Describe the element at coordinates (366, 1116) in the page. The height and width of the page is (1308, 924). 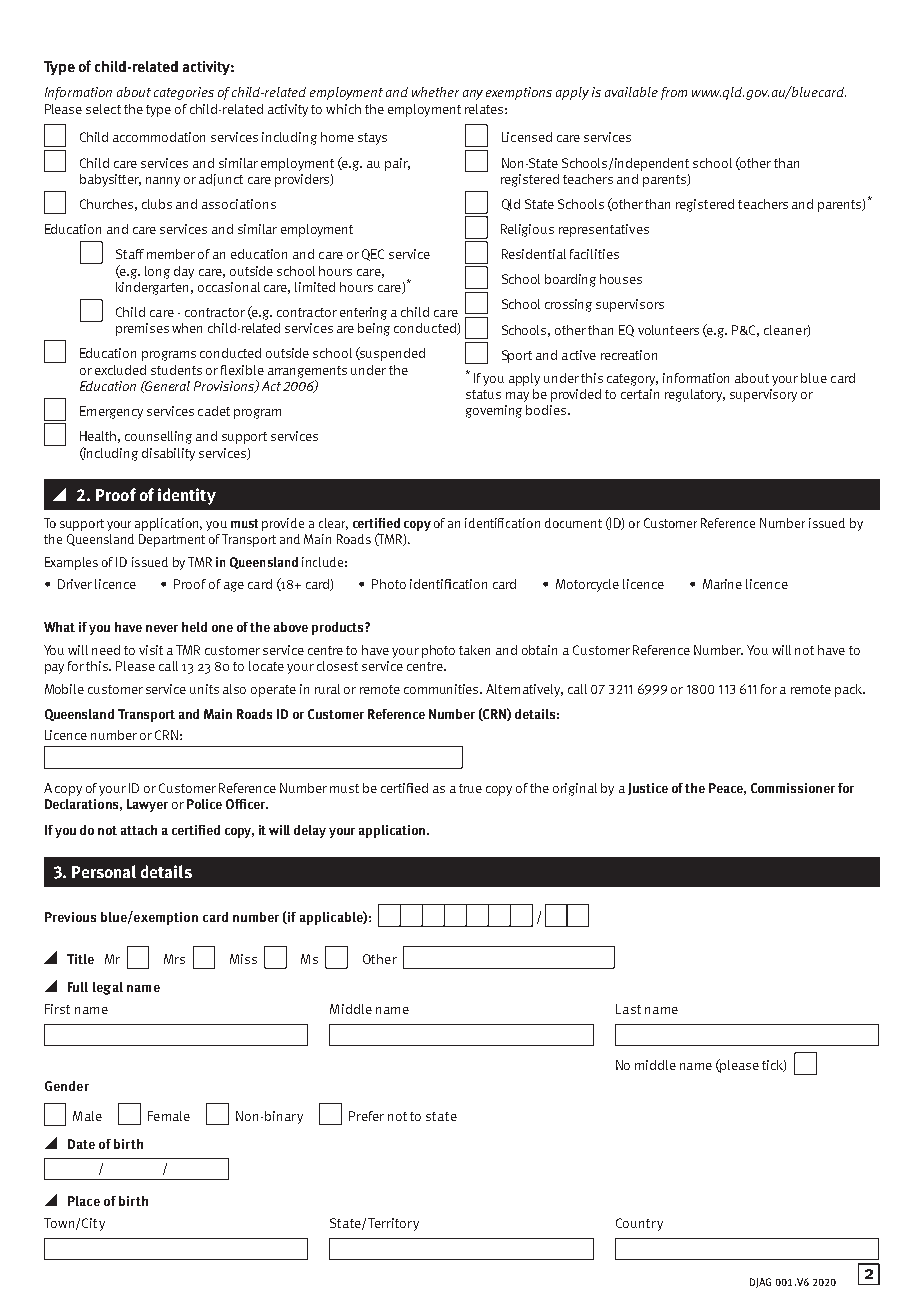
I see `Prefer` at that location.
